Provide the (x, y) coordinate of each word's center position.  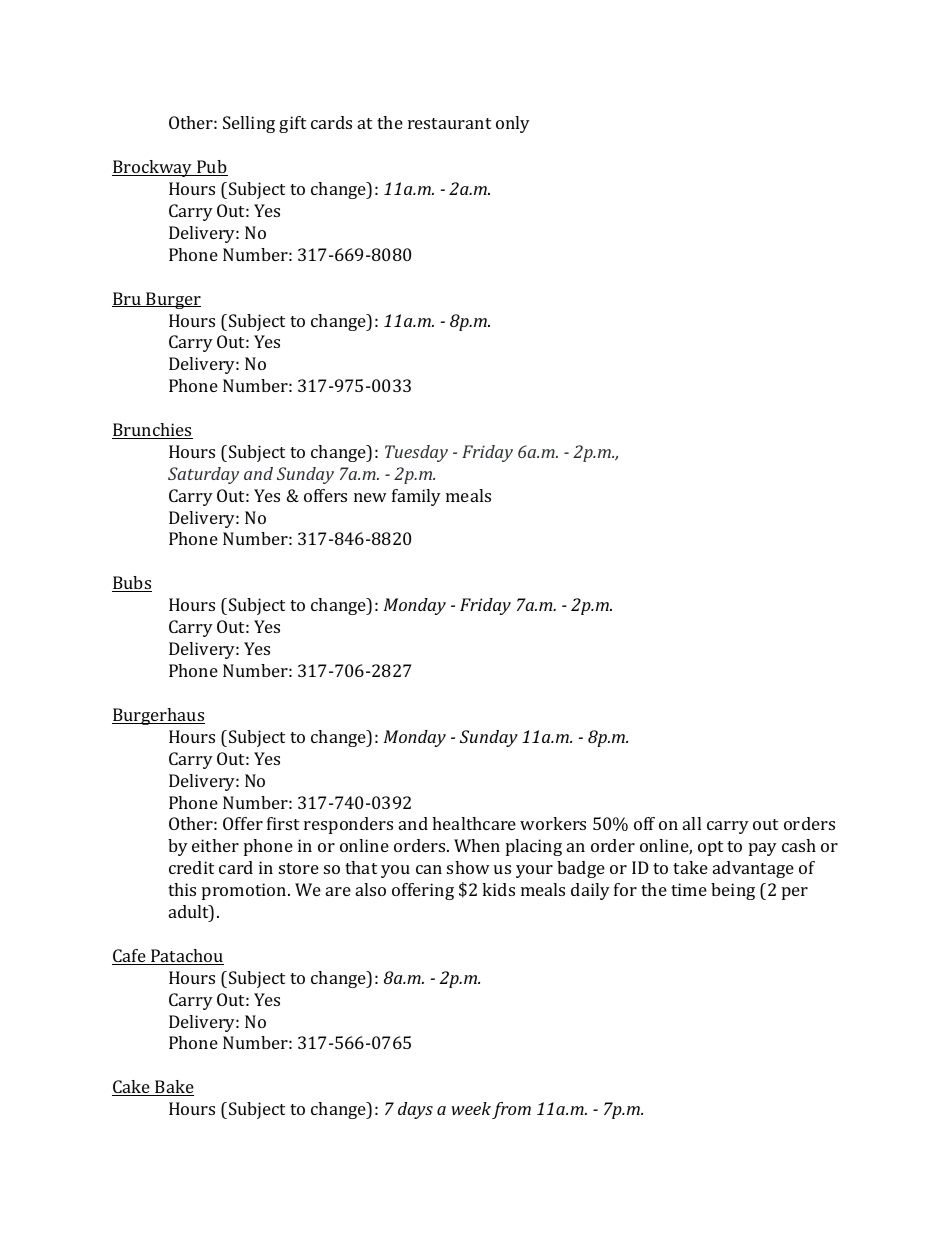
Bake (173, 1088)
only (513, 124)
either (215, 845)
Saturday (203, 475)
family (416, 497)
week (471, 1108)
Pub (211, 168)
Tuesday (416, 453)
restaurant (449, 123)
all (692, 823)
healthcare (474, 823)
